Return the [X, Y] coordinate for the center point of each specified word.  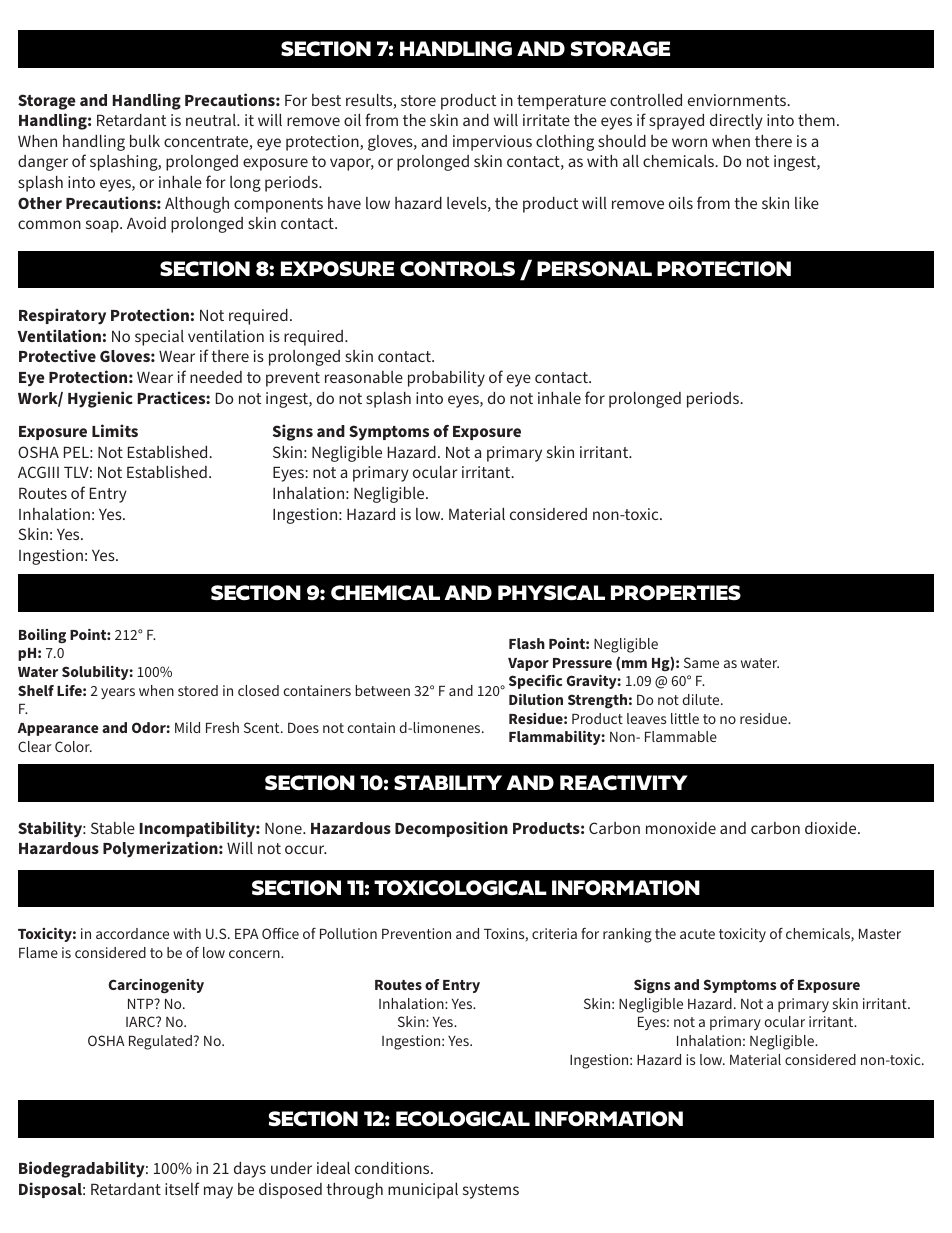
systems [491, 1191]
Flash [527, 643]
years [118, 693]
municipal [423, 1191]
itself [182, 1188]
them [816, 120]
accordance [132, 933]
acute [697, 934]
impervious [492, 143]
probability [446, 379]
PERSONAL [594, 269]
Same [701, 662]
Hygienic [100, 399]
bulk [145, 141]
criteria [554, 933]
